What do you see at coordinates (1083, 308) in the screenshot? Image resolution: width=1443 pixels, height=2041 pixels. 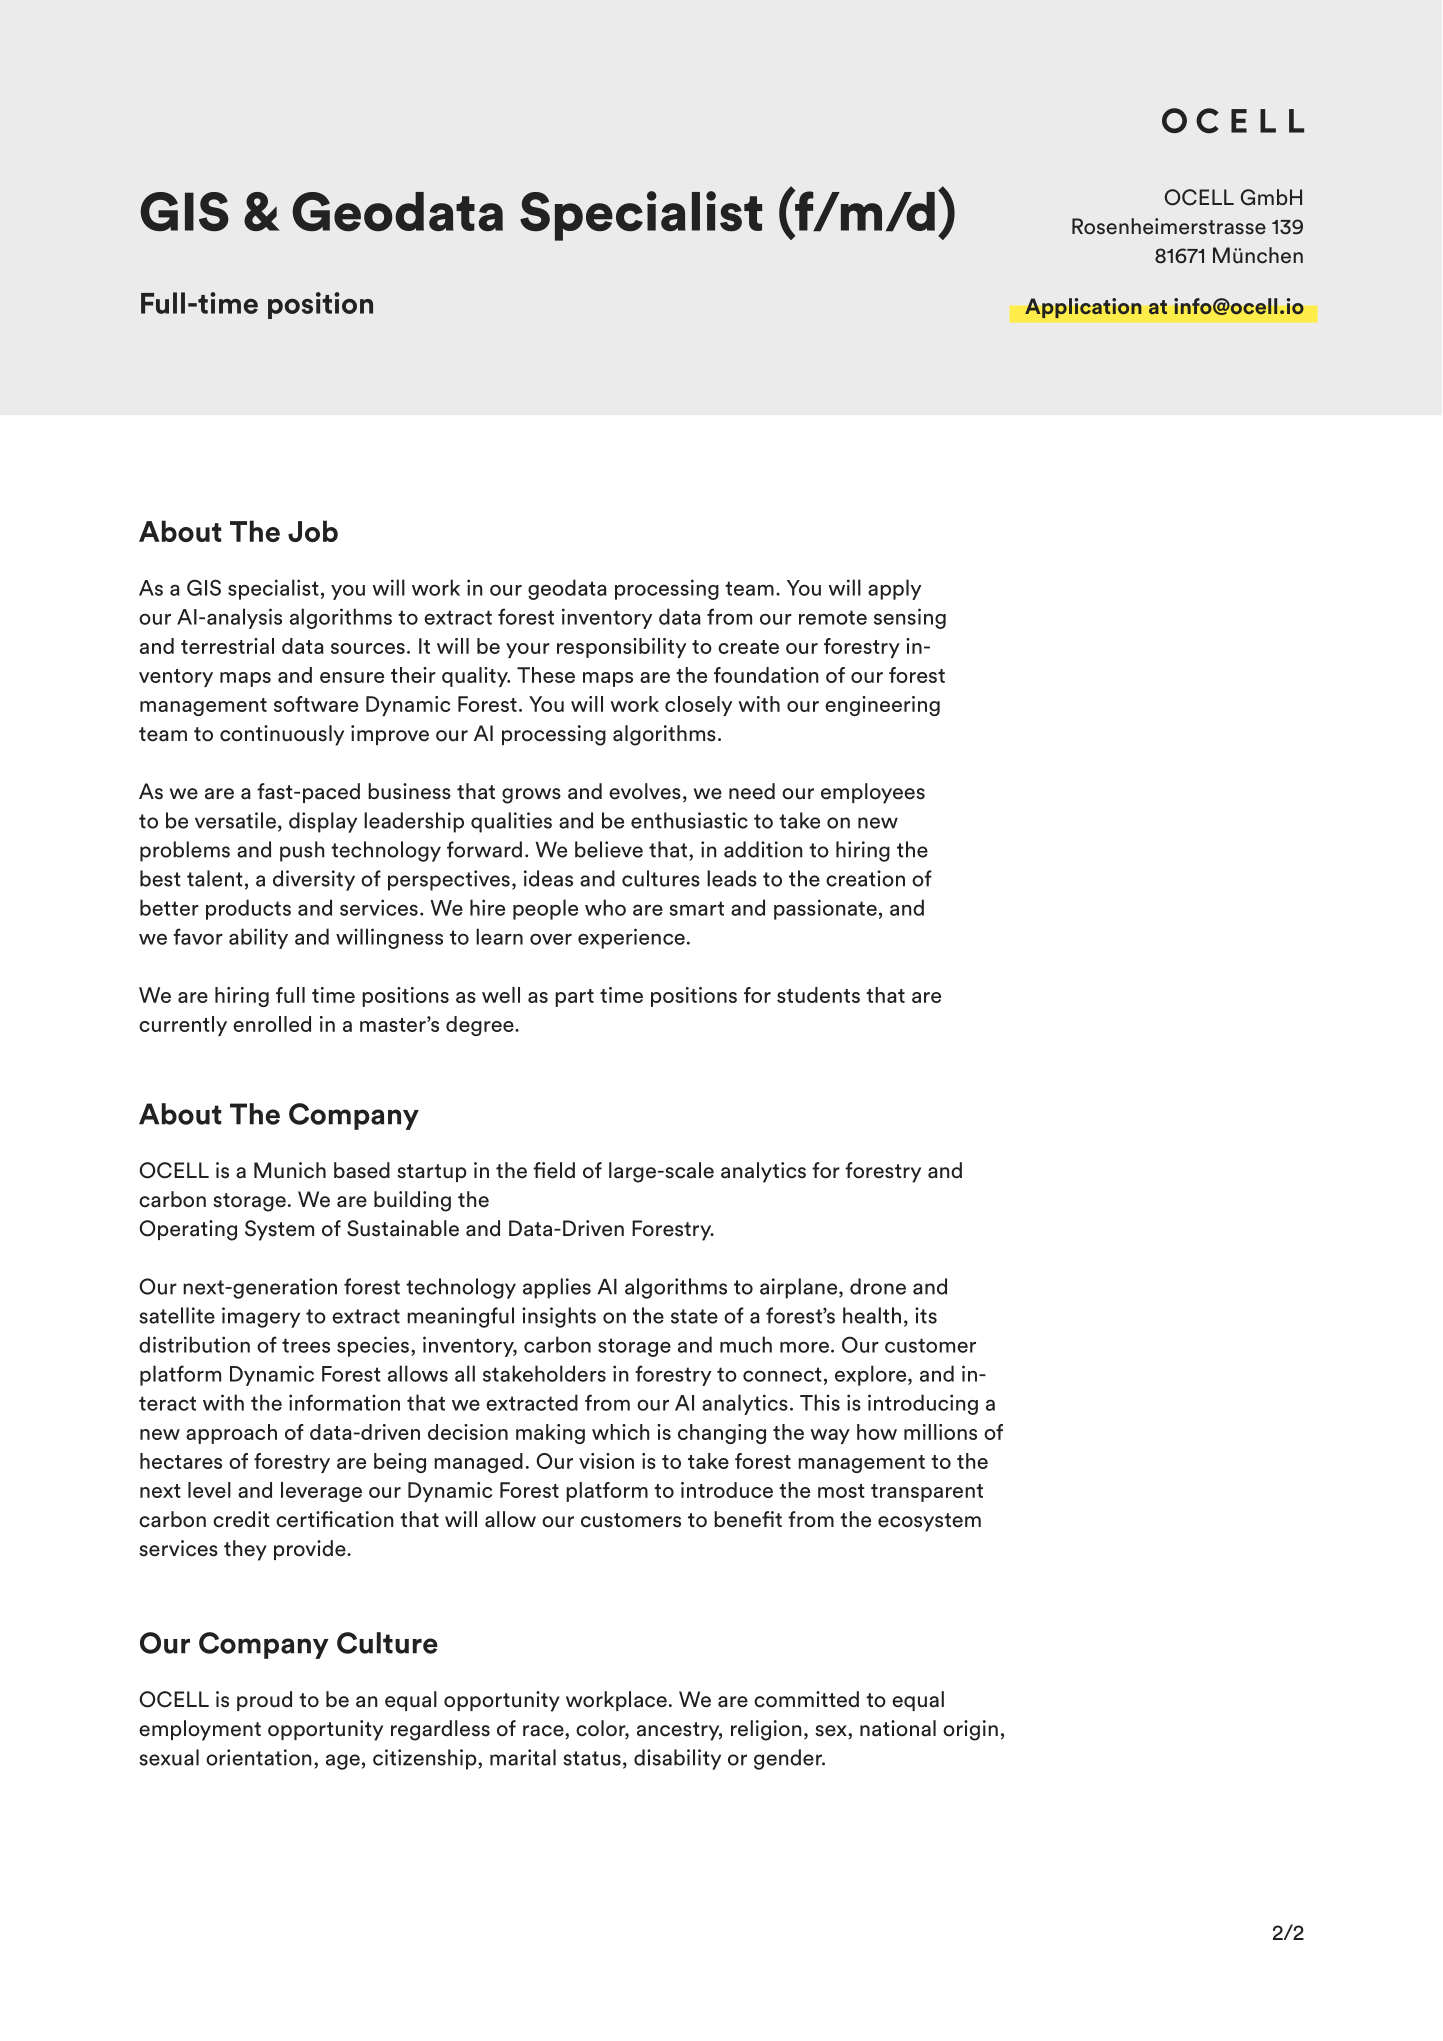 I see `Application` at bounding box center [1083, 308].
